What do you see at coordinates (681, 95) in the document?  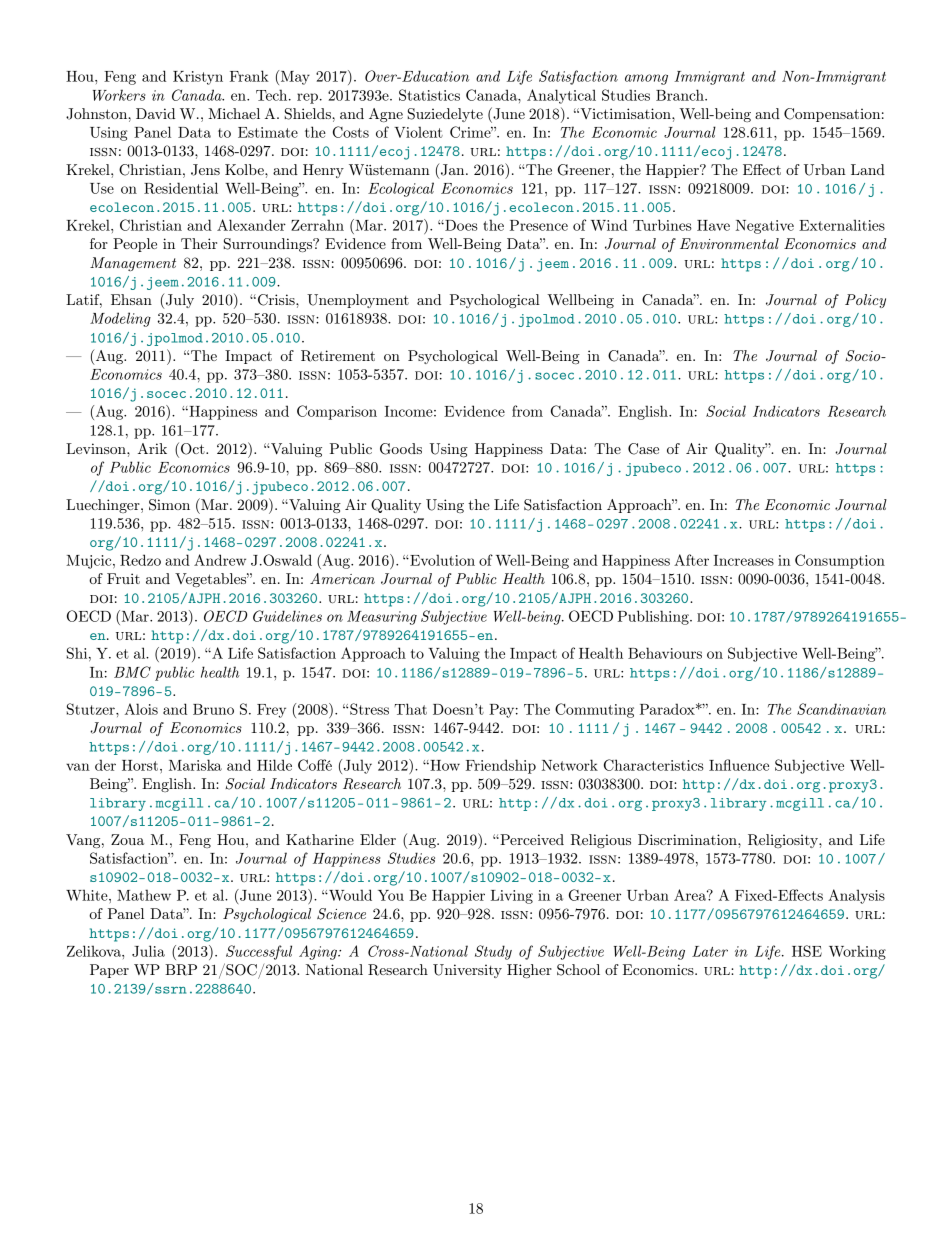 I see `Branch` at bounding box center [681, 95].
